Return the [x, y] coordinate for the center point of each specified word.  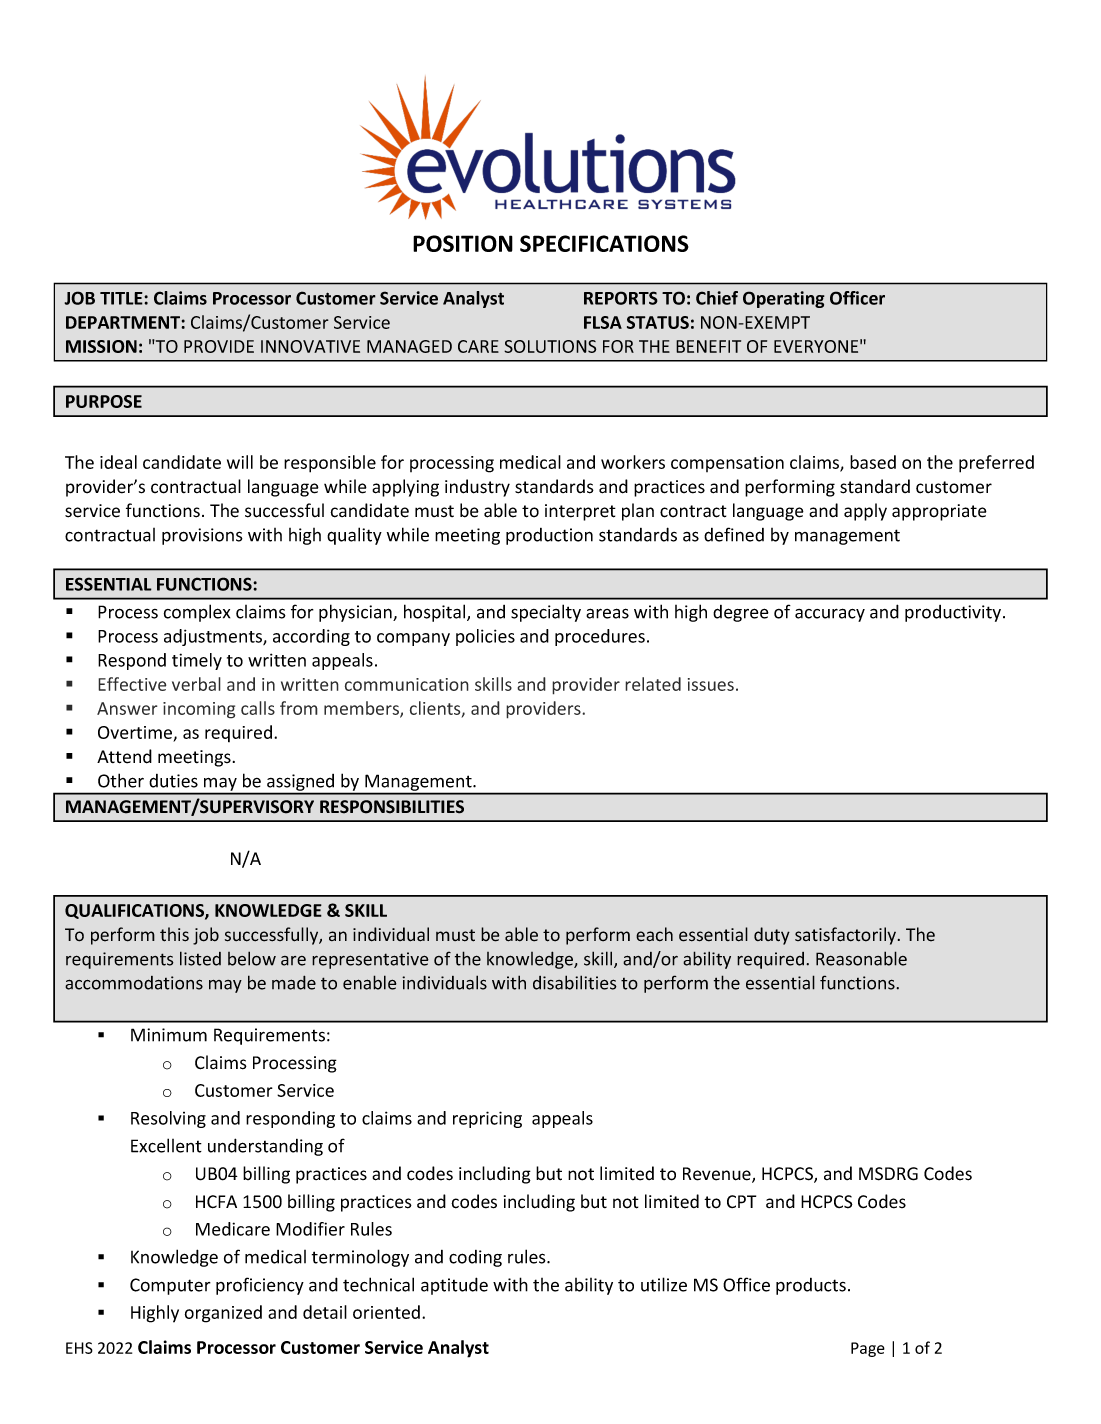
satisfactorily [845, 936]
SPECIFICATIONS [604, 243]
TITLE [122, 298]
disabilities [575, 982]
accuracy [830, 615]
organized [223, 1314]
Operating [784, 299]
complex [197, 613]
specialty [546, 613]
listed [200, 958]
